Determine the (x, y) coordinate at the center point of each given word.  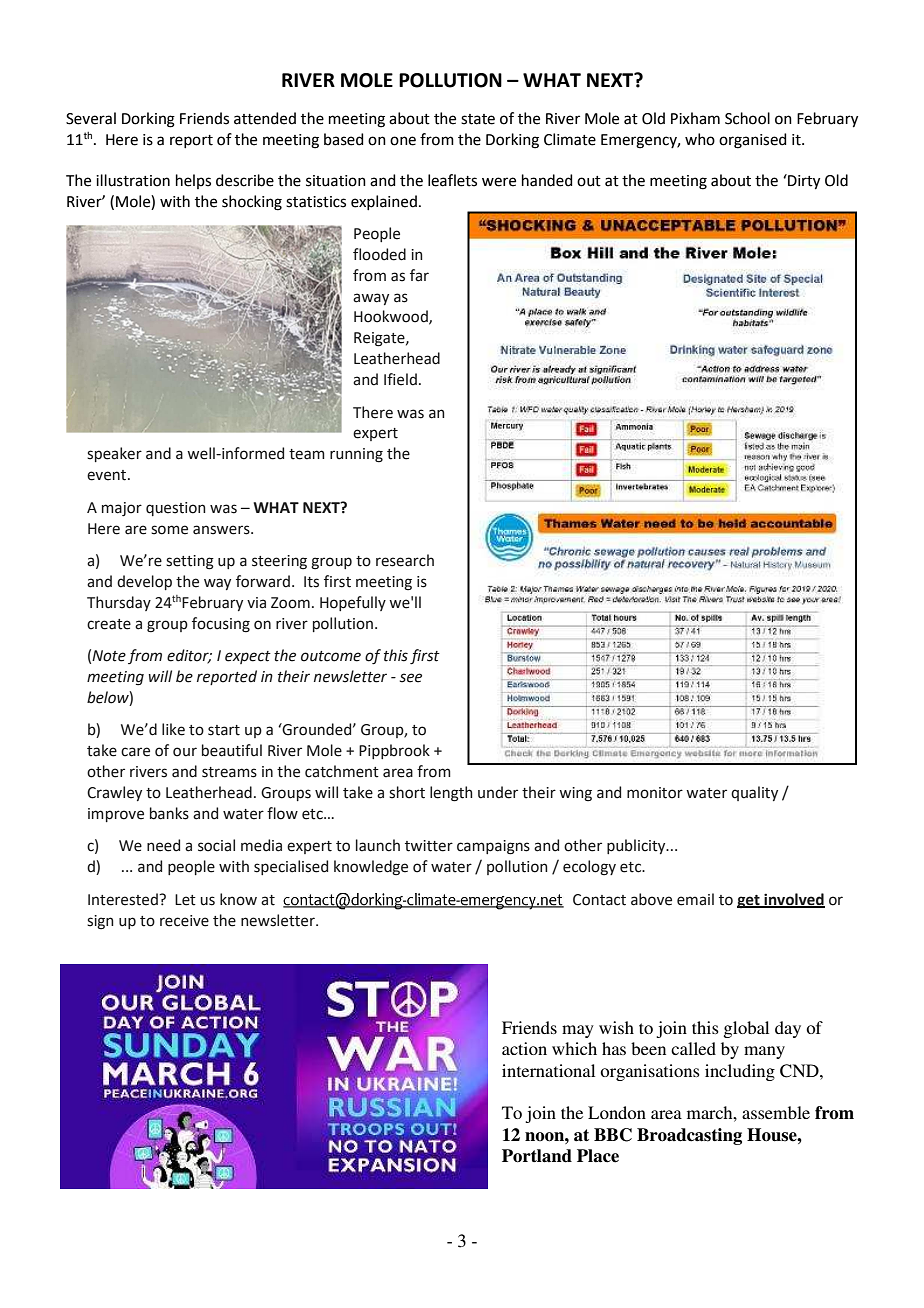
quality (754, 793)
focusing (221, 625)
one (403, 141)
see (411, 678)
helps (193, 181)
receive (184, 921)
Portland (537, 1156)
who (700, 139)
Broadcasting (689, 1136)
